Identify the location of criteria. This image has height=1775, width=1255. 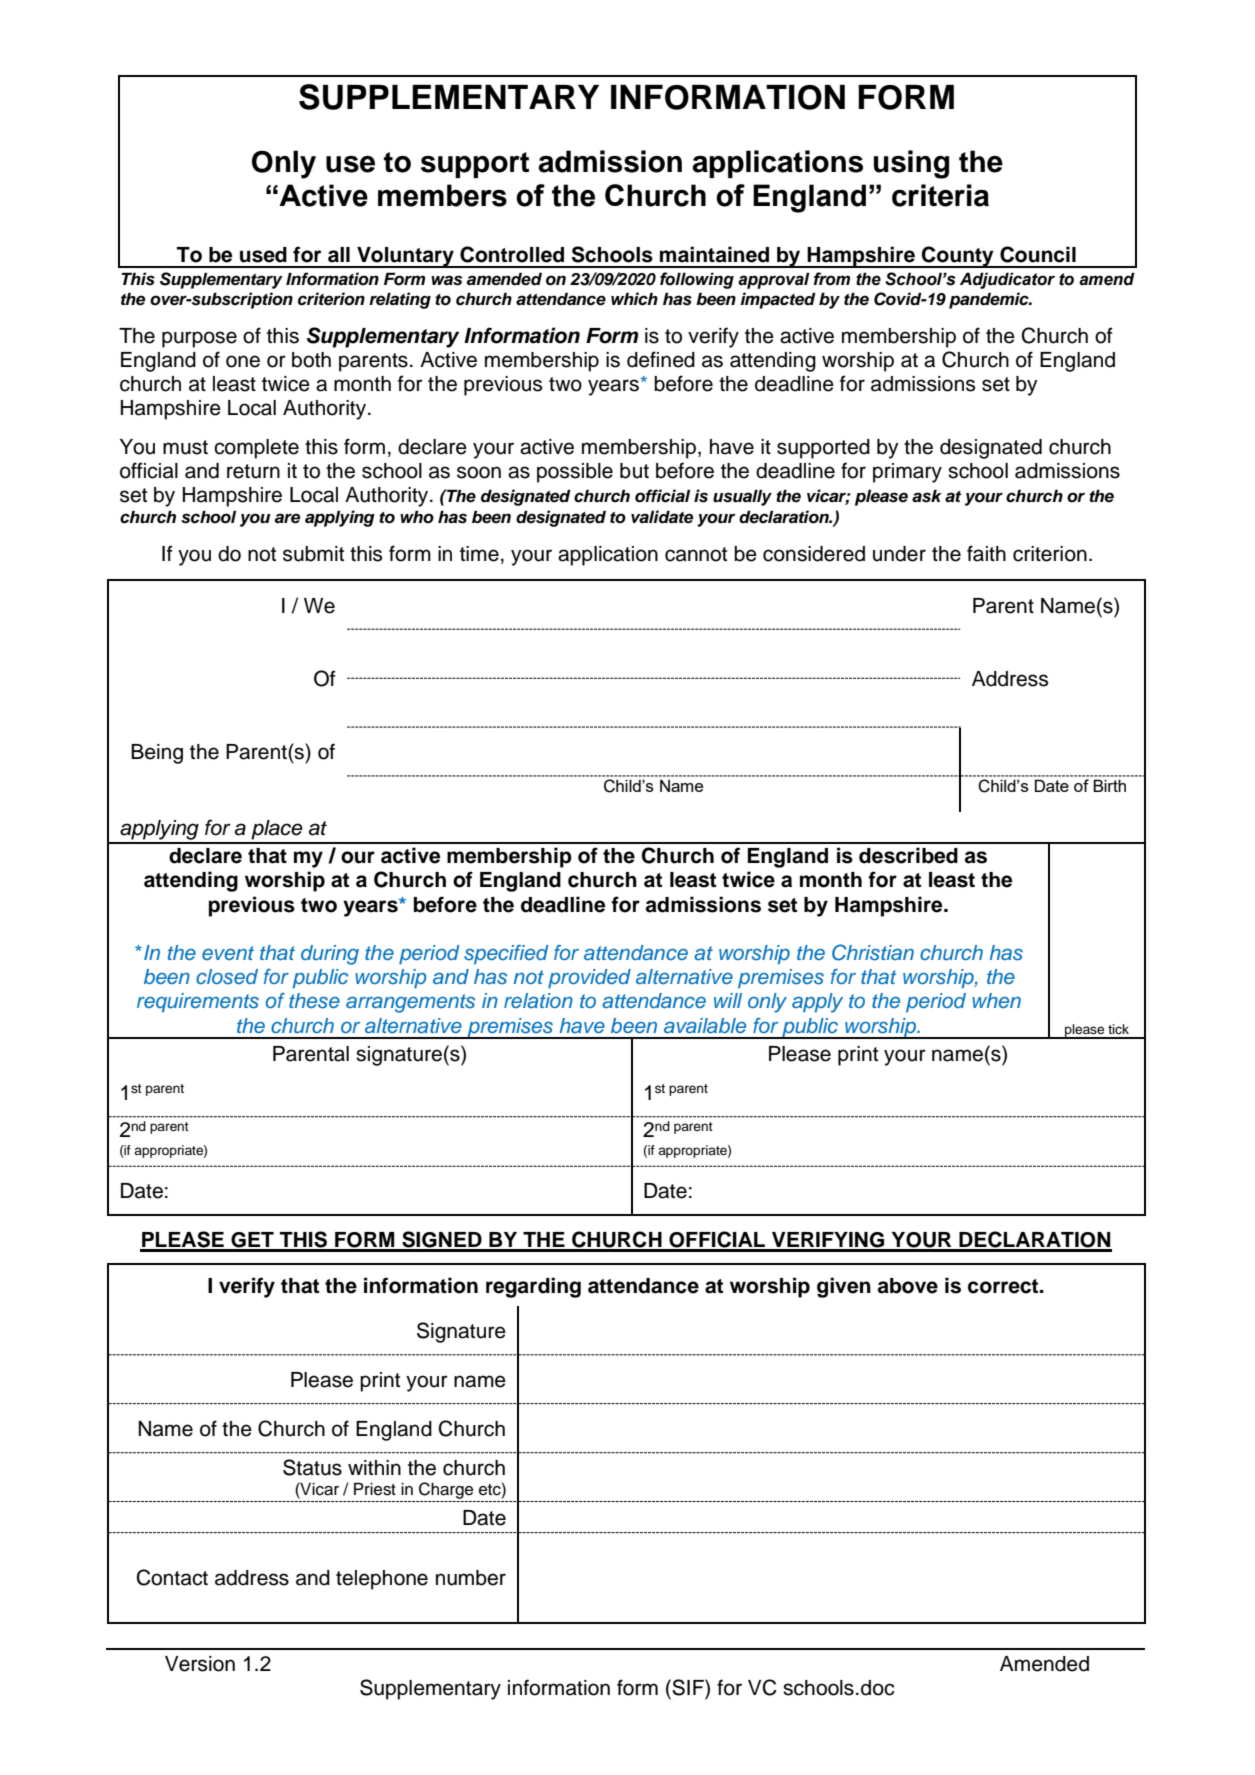
(940, 195).
